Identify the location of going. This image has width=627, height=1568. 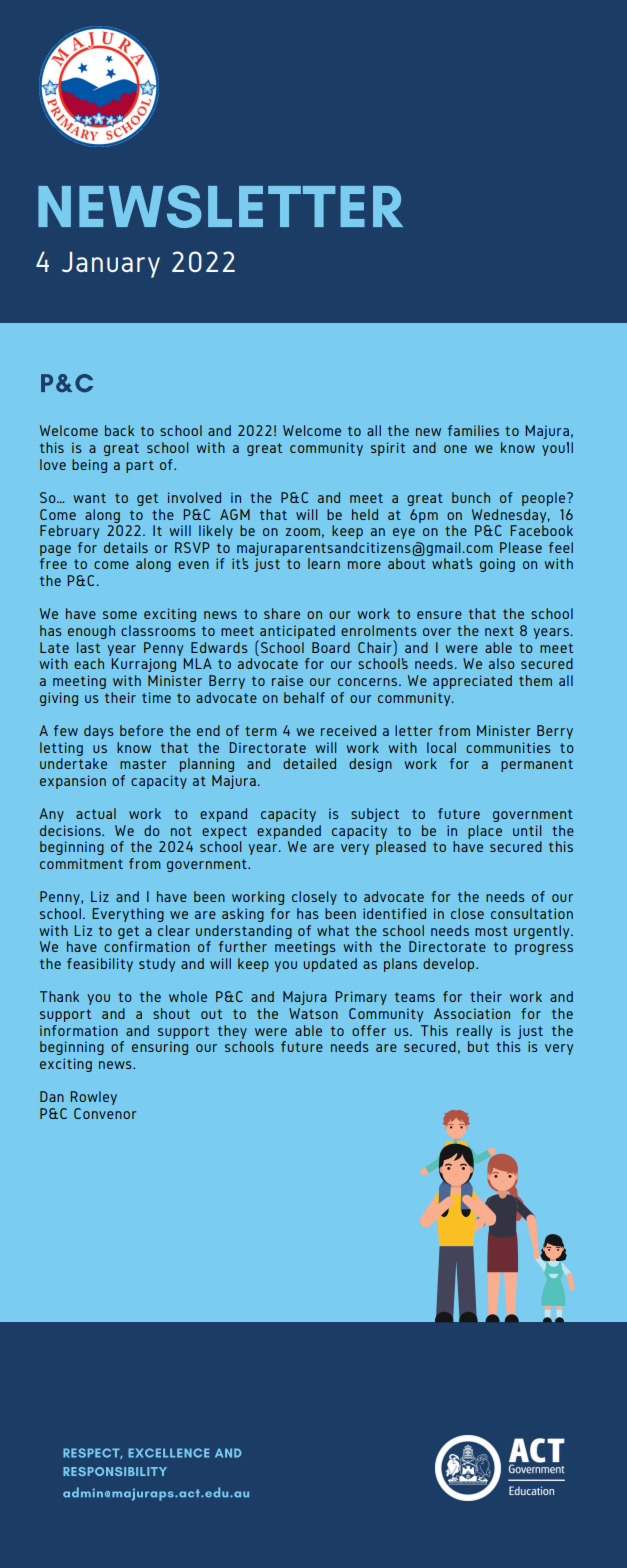
(497, 565).
